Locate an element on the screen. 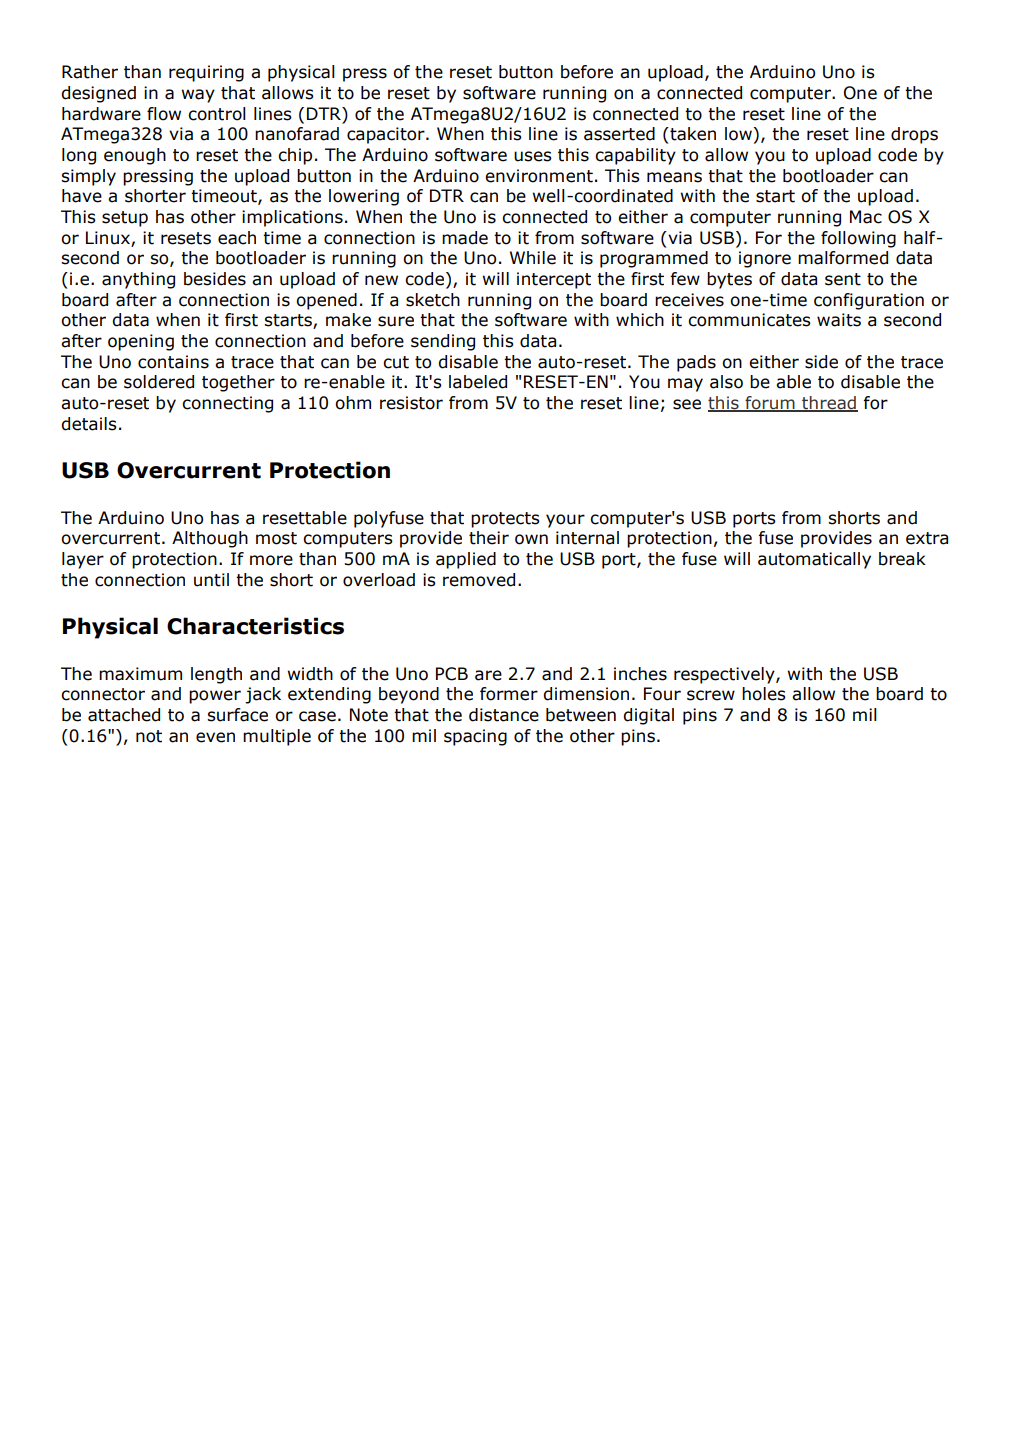 The image size is (1012, 1431). way is located at coordinates (198, 96).
